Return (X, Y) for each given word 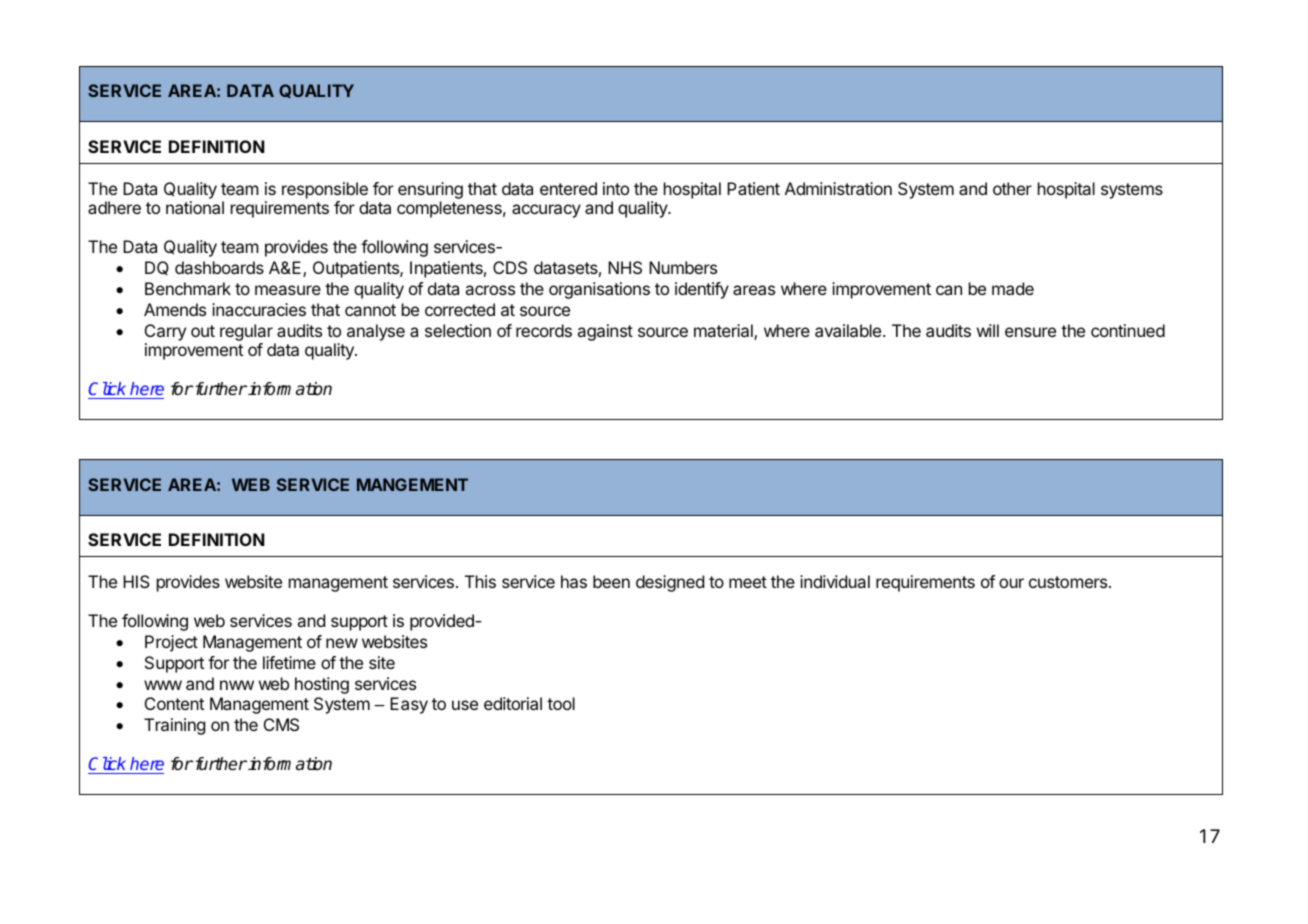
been (611, 581)
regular (246, 332)
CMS (281, 724)
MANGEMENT (412, 484)
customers (1069, 582)
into (616, 188)
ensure (1030, 332)
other (1012, 188)
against (605, 332)
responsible (325, 190)
